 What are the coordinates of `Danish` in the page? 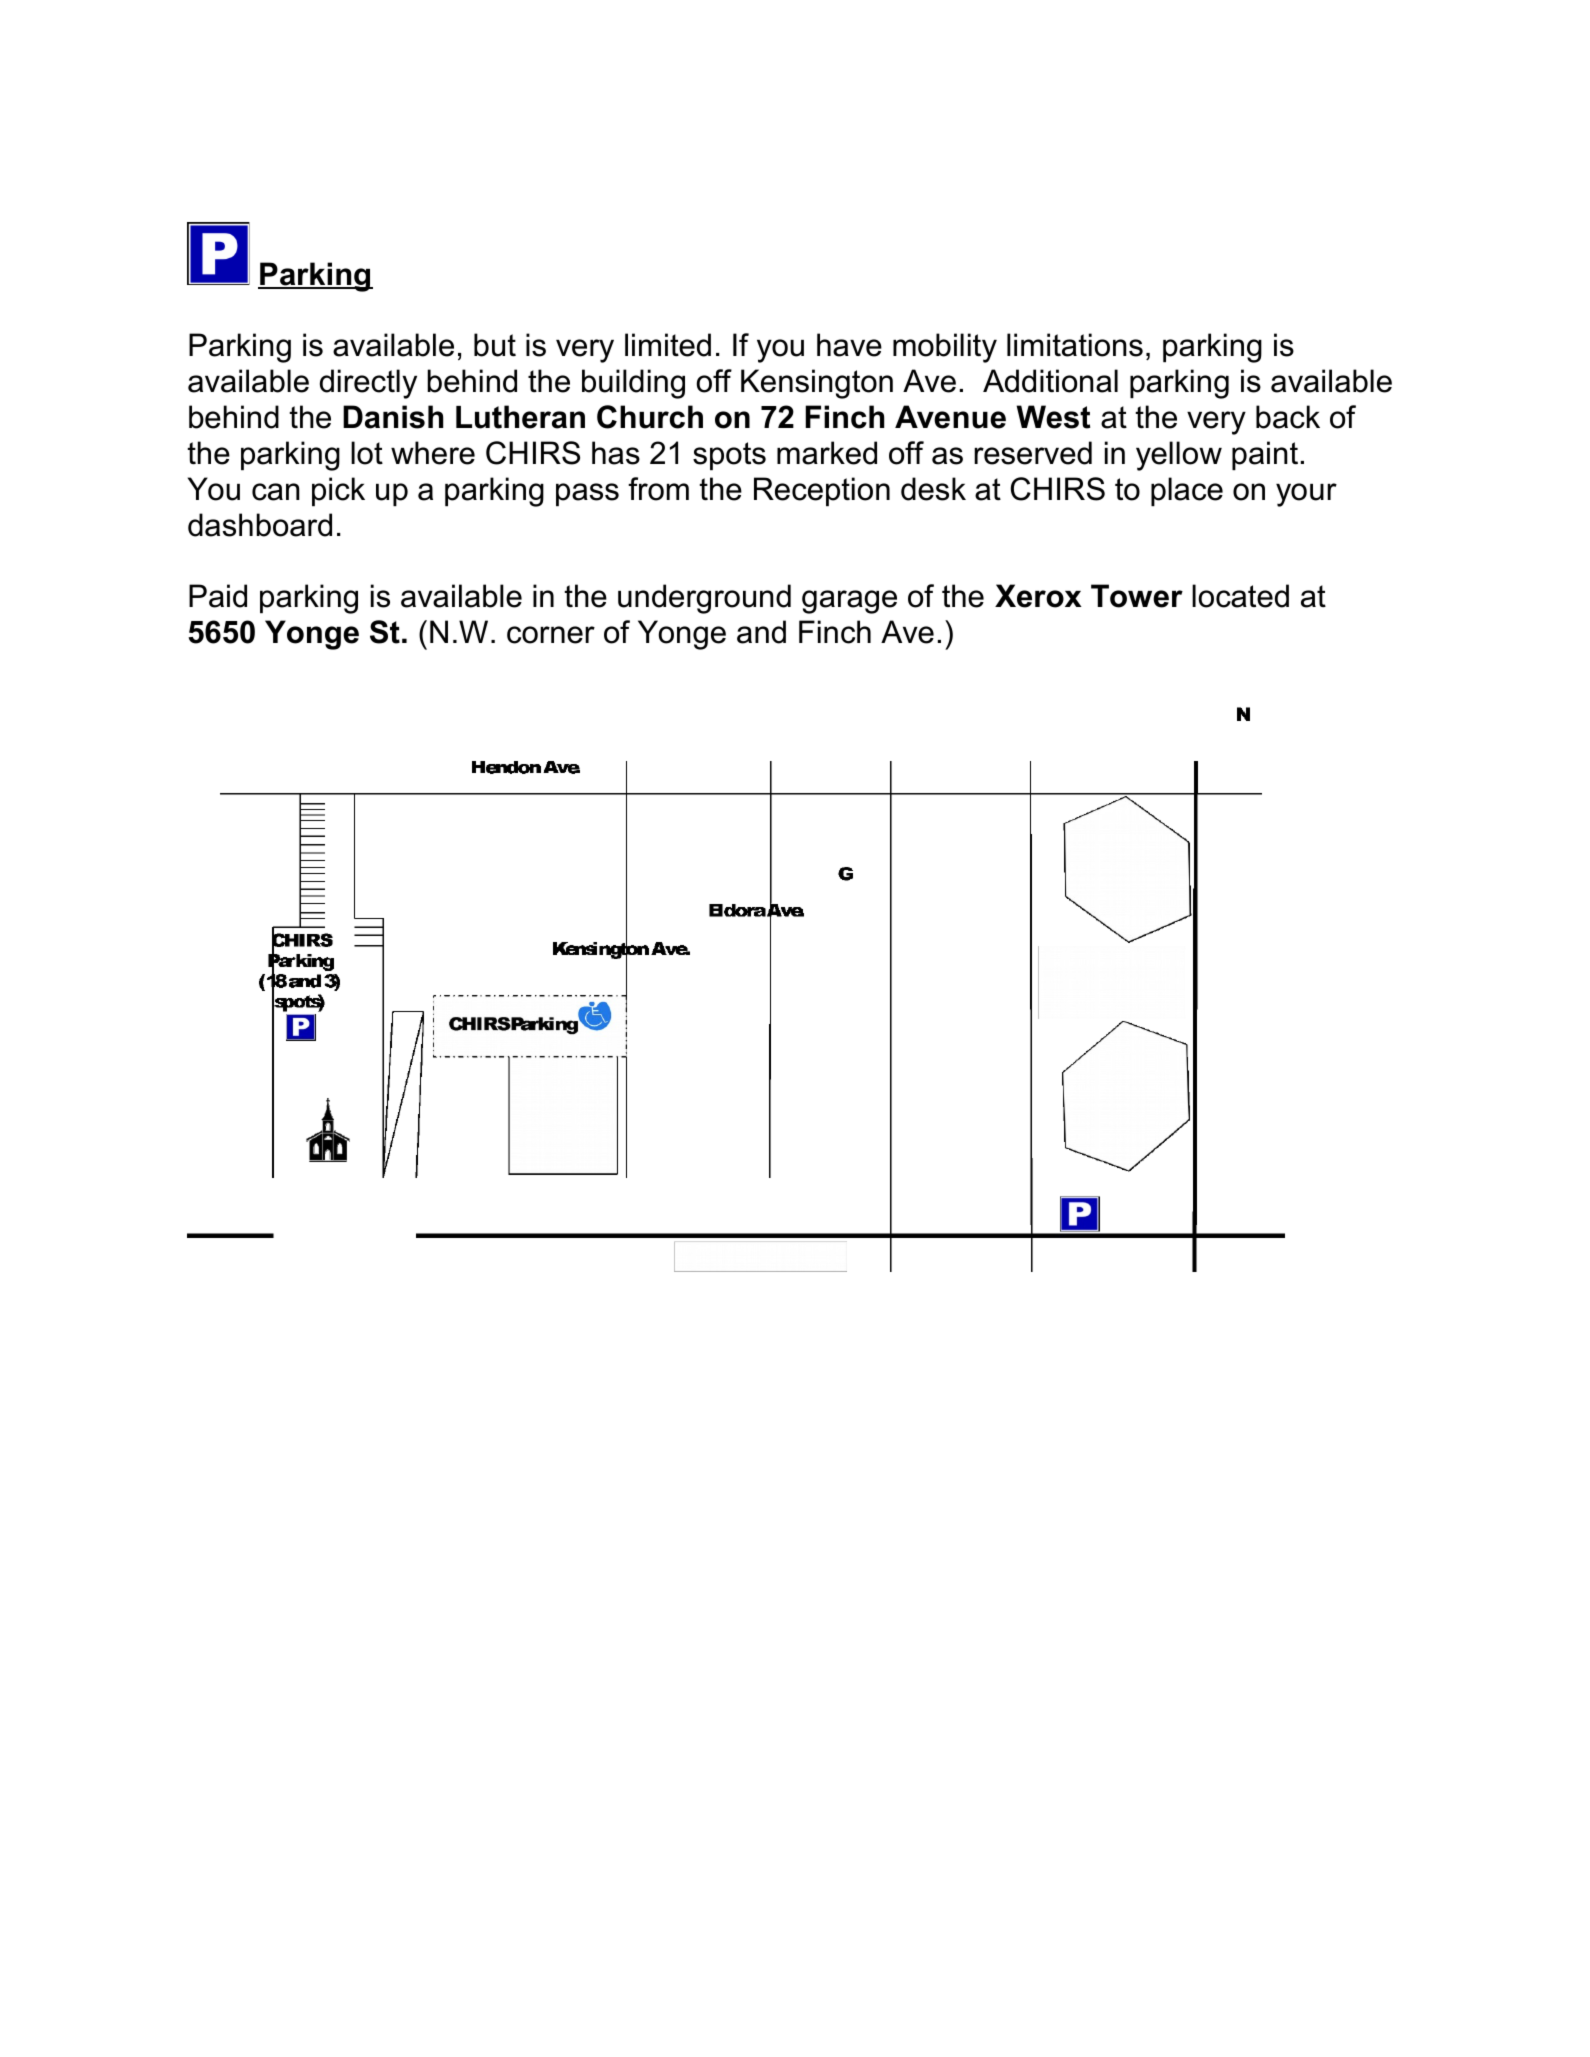 It's located at (393, 417).
